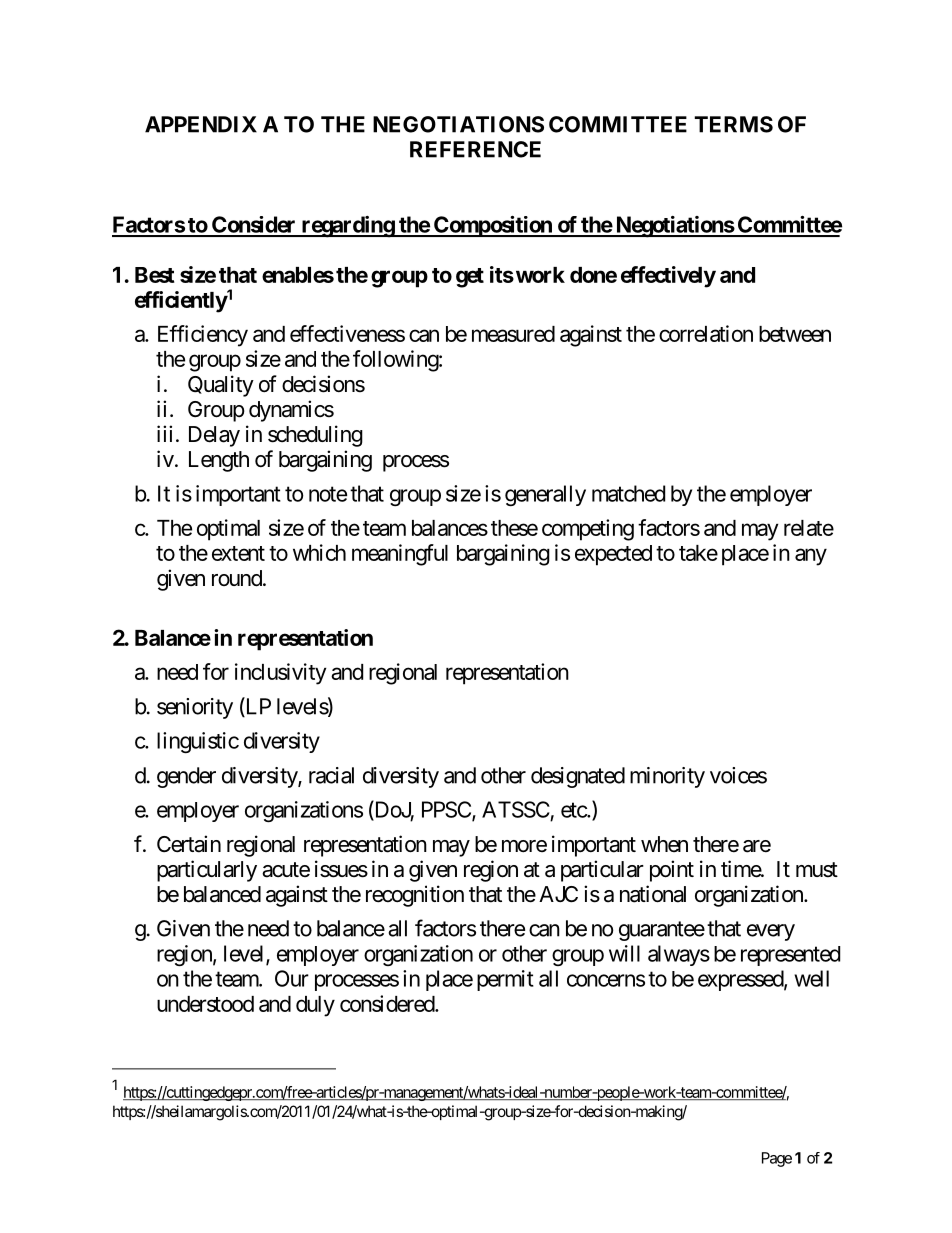  I want to click on effectively, so click(668, 277).
